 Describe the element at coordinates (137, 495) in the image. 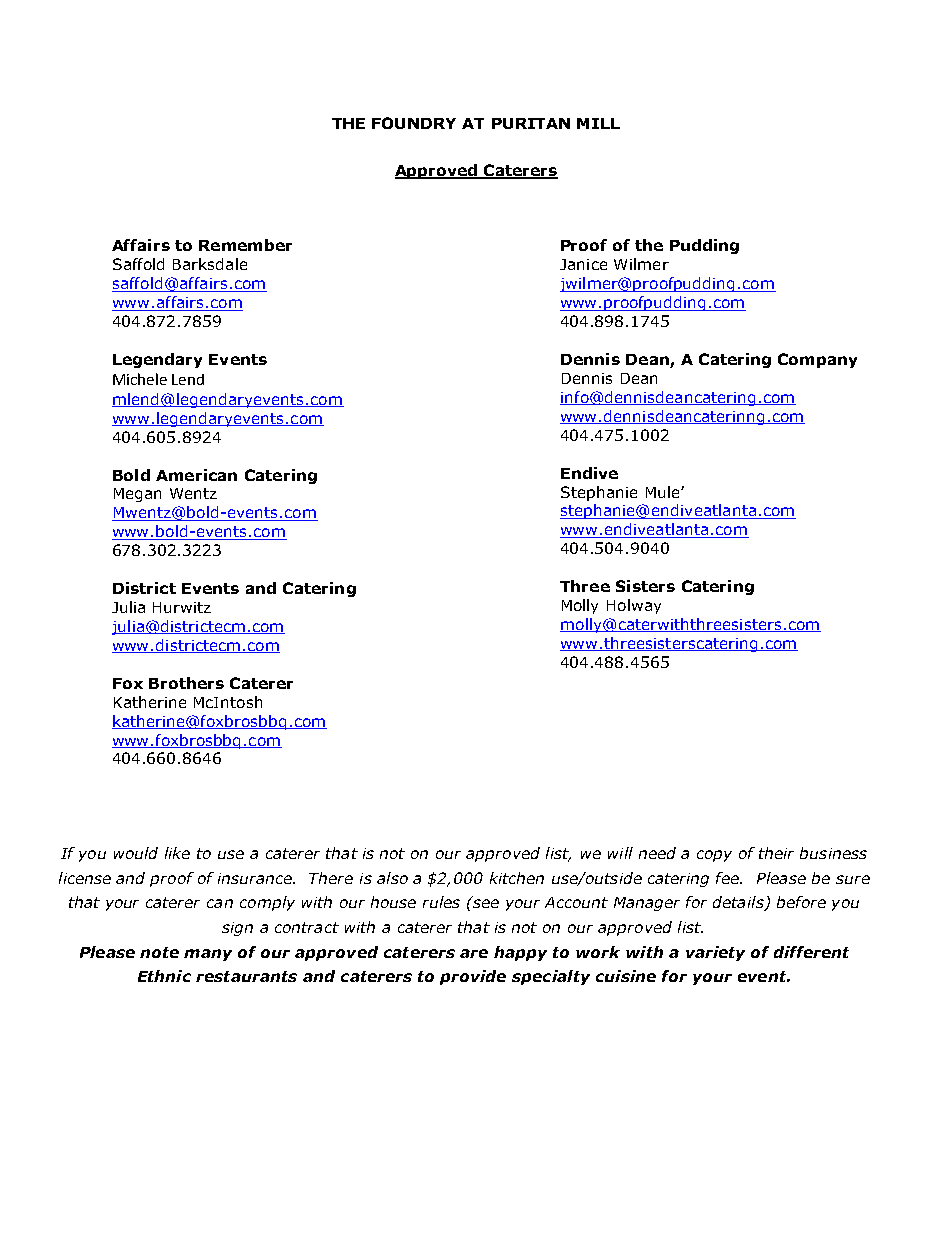

I see `Megan` at that location.
